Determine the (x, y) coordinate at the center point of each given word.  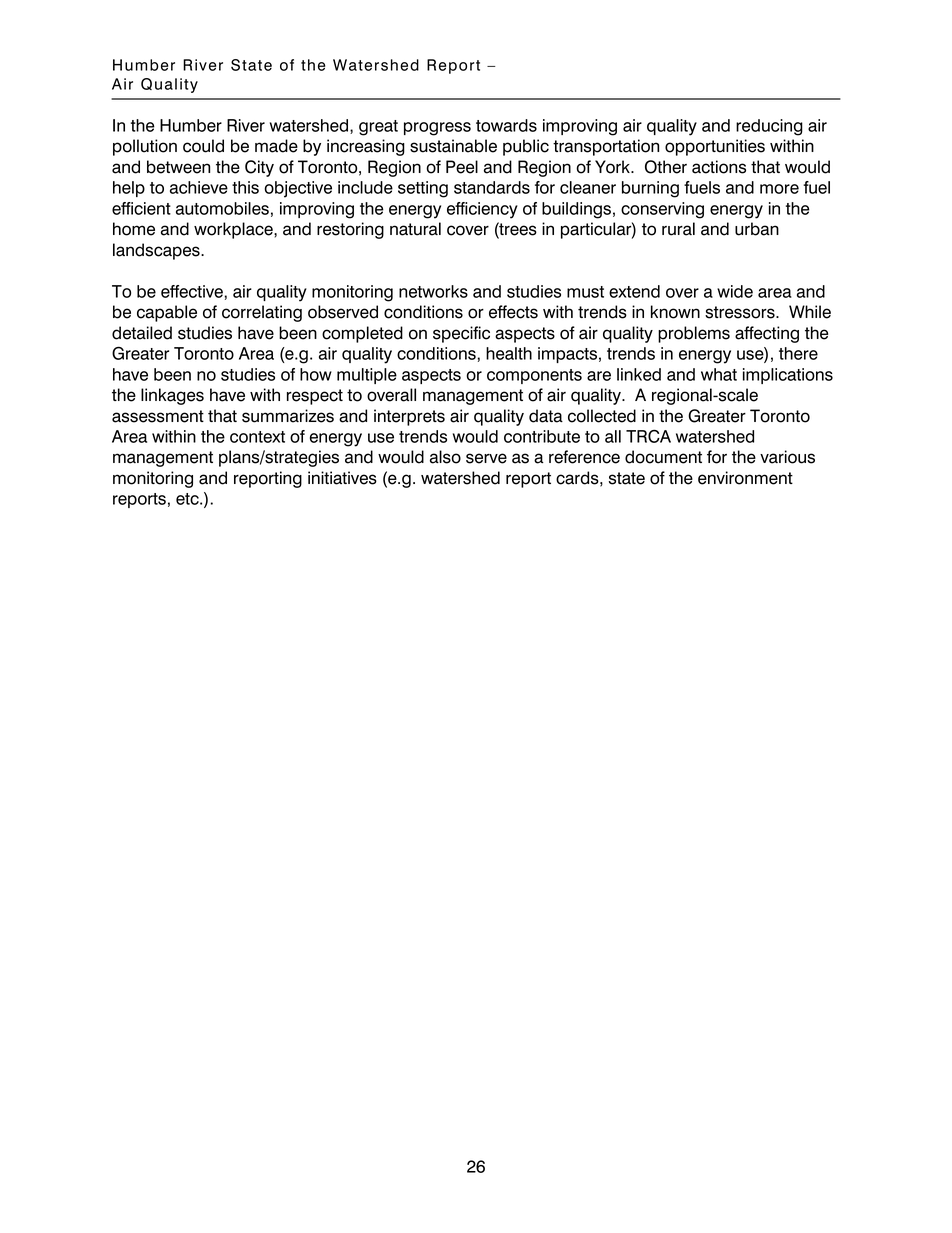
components (534, 376)
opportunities (715, 147)
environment (745, 478)
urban (757, 229)
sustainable (453, 146)
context (257, 437)
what (719, 374)
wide (735, 291)
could (203, 146)
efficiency (482, 210)
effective (192, 291)
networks (433, 291)
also (445, 457)
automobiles (222, 208)
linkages (172, 396)
